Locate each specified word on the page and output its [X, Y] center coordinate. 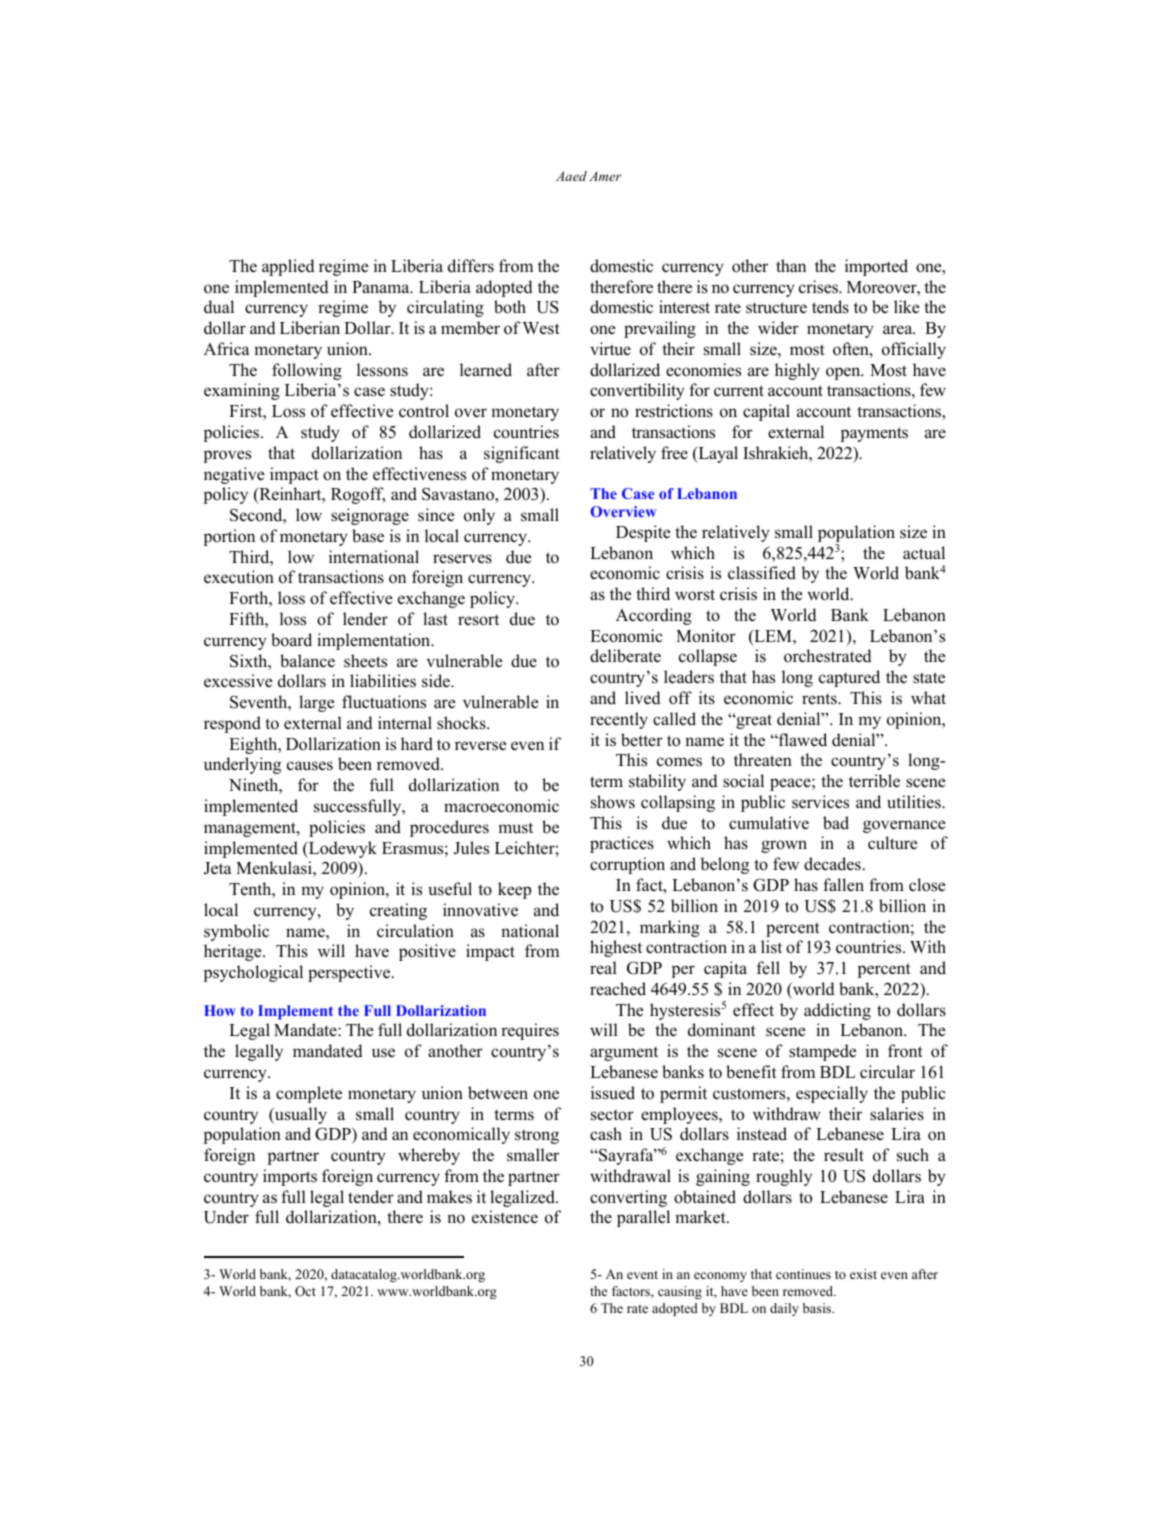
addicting [837, 1011]
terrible [874, 781]
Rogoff [358, 495]
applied [288, 267]
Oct [305, 1291]
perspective [350, 973]
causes [310, 766]
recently [619, 720]
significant [522, 454]
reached [618, 989]
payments [874, 434]
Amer [605, 176]
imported [876, 267]
